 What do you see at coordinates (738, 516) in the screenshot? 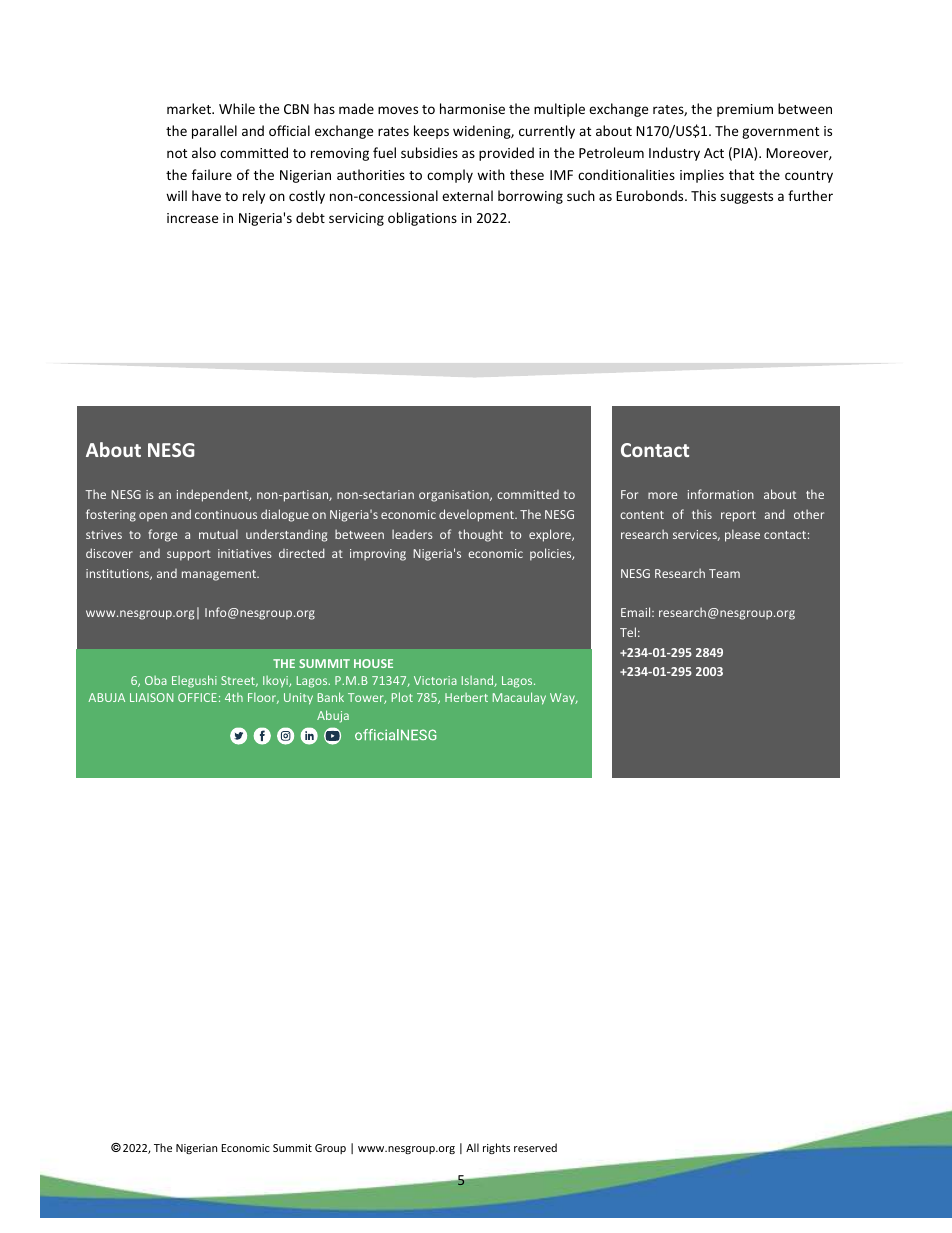
I see `report` at bounding box center [738, 516].
